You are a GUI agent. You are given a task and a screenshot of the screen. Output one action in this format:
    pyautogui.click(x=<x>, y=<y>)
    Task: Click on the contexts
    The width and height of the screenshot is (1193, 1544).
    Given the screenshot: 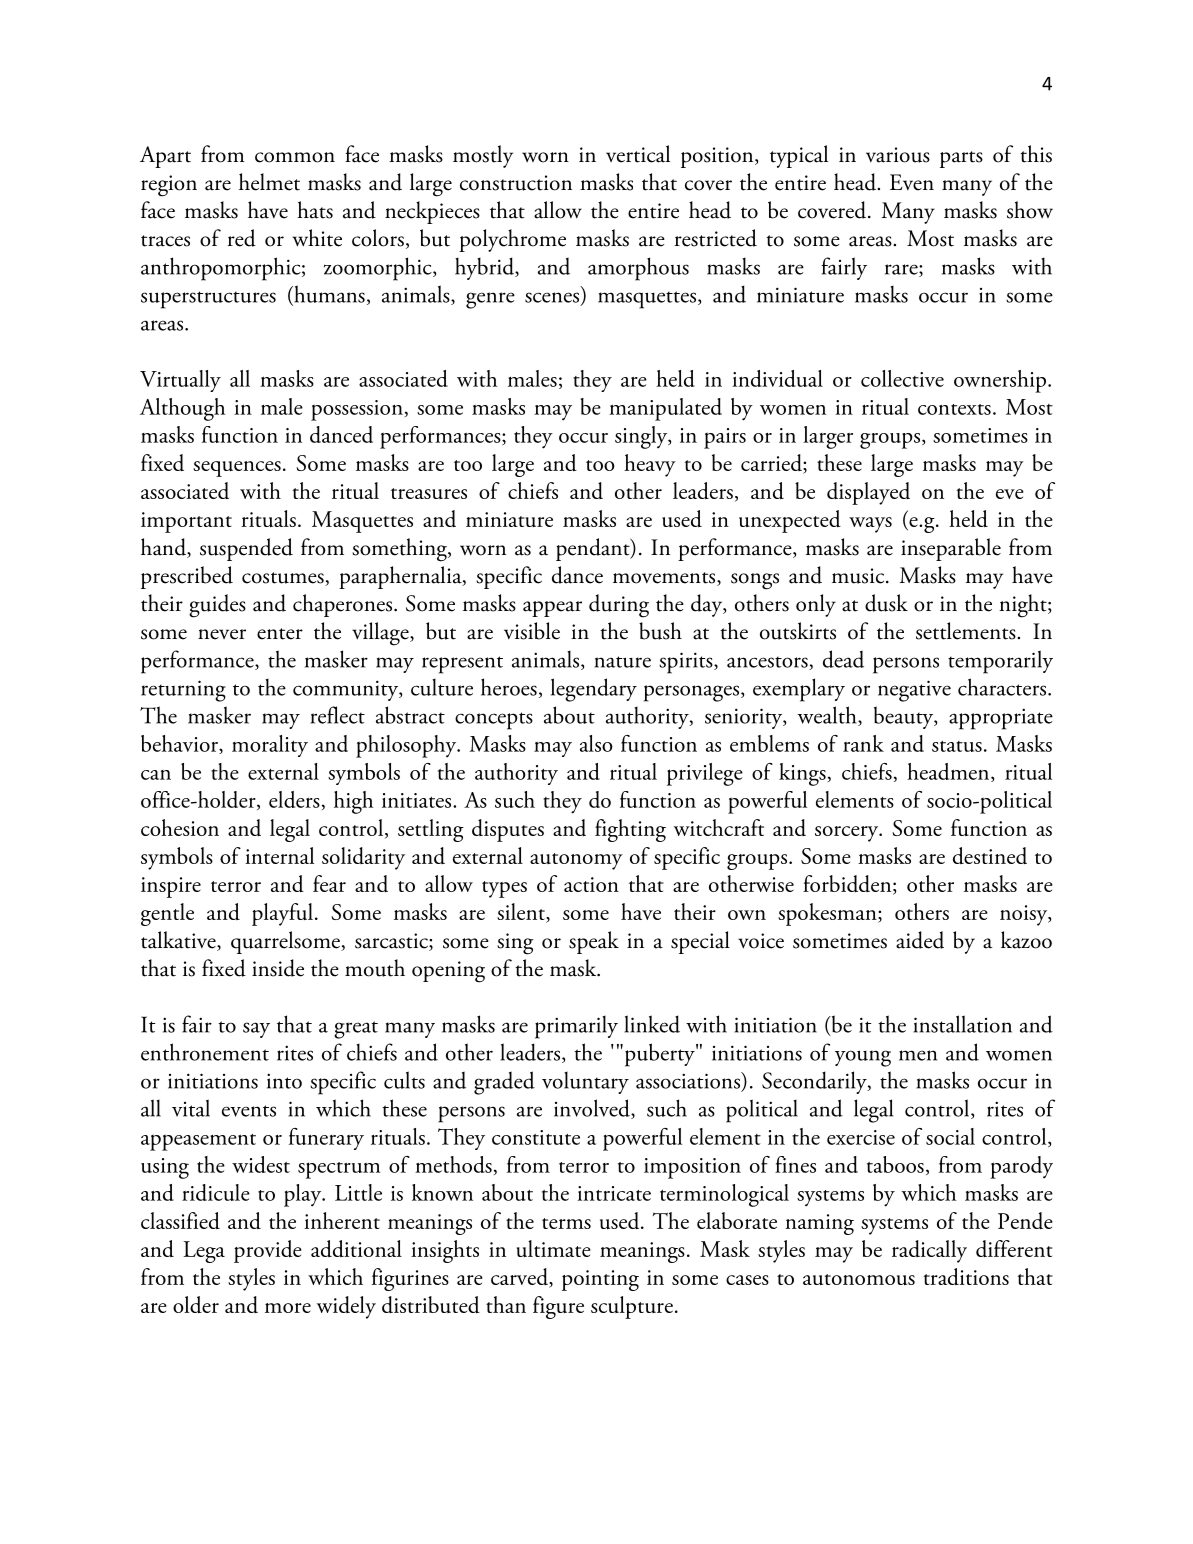 What is the action you would take?
    pyautogui.click(x=954, y=409)
